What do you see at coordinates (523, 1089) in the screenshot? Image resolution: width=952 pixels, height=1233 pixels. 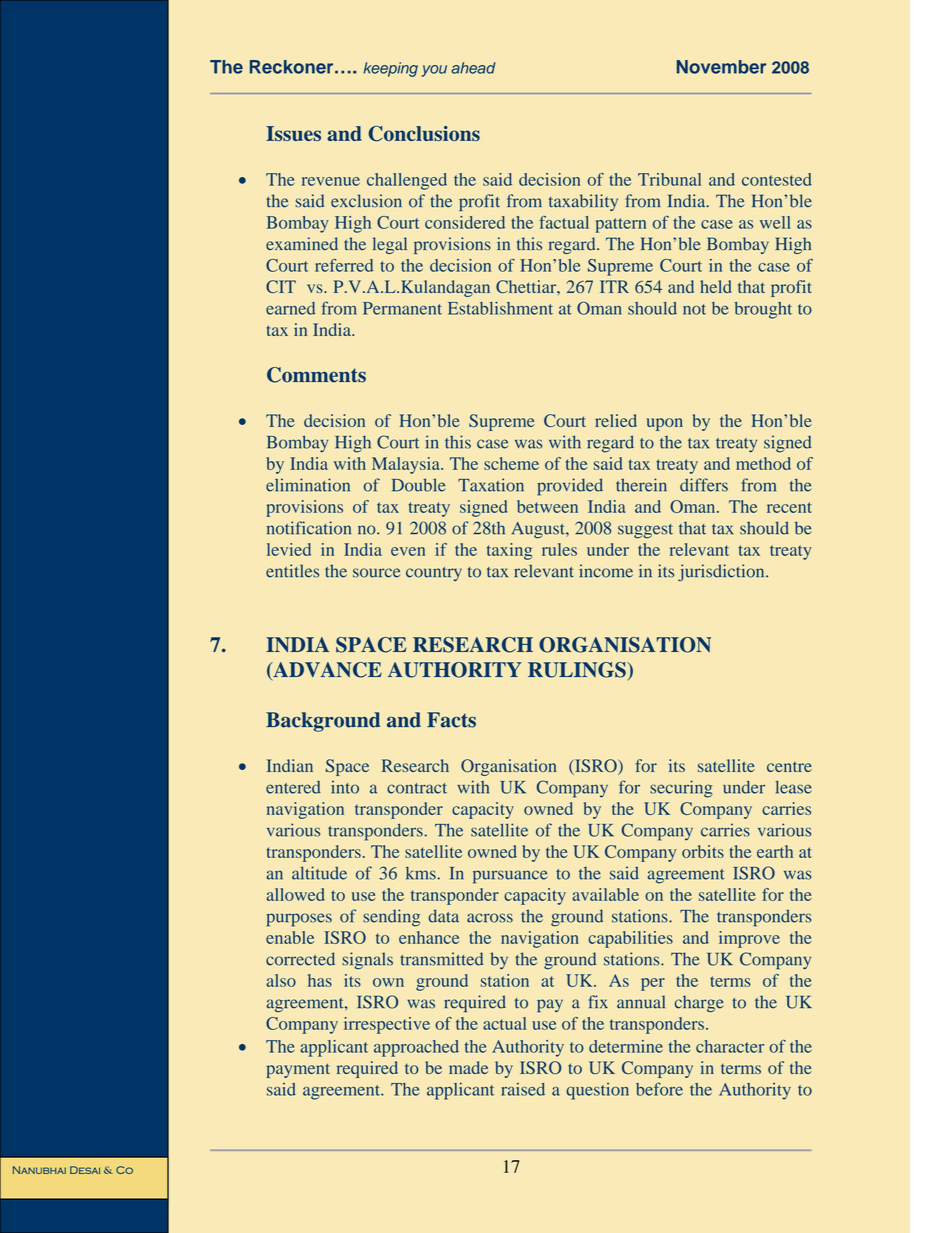 I see `raised` at bounding box center [523, 1089].
